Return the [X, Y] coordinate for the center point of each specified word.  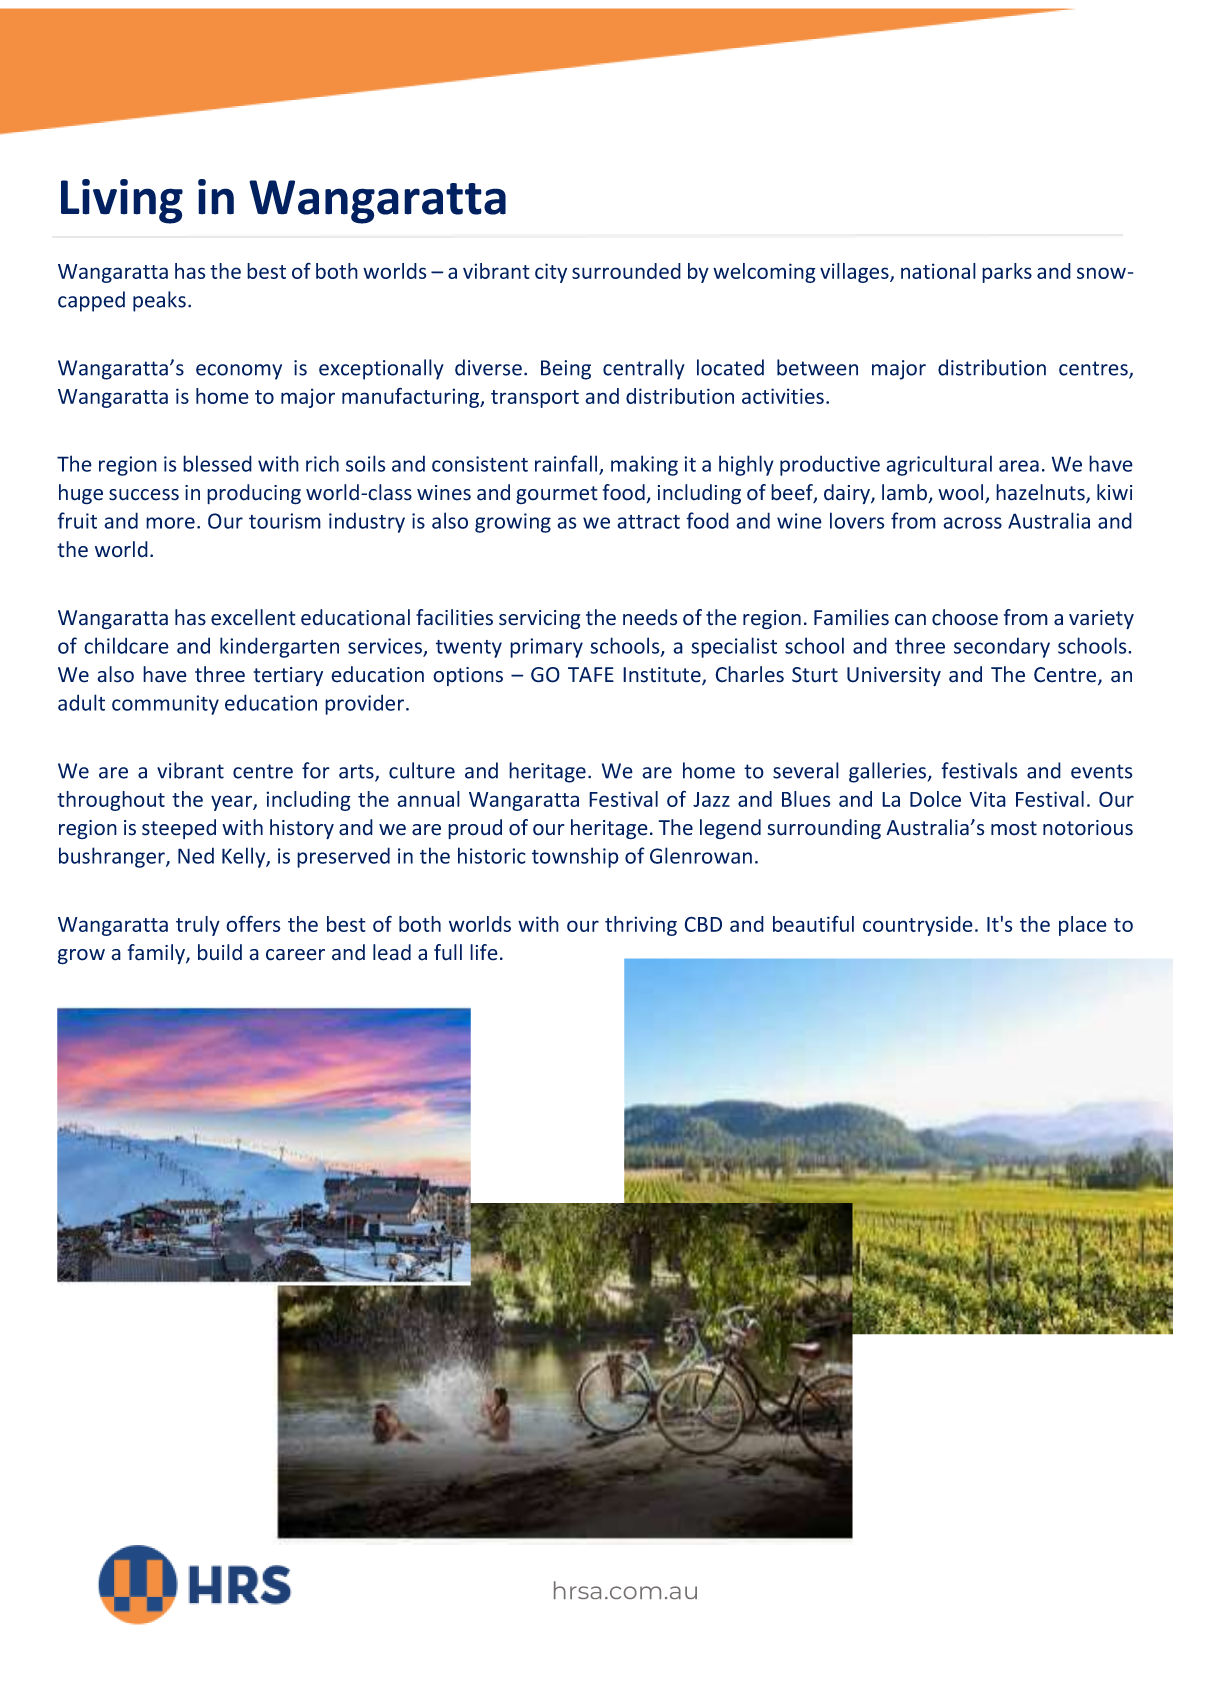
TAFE [591, 674]
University [894, 677]
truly [198, 926]
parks [1007, 273]
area [1019, 466]
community [165, 705]
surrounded [626, 271]
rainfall [567, 464]
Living [122, 201]
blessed [217, 463]
